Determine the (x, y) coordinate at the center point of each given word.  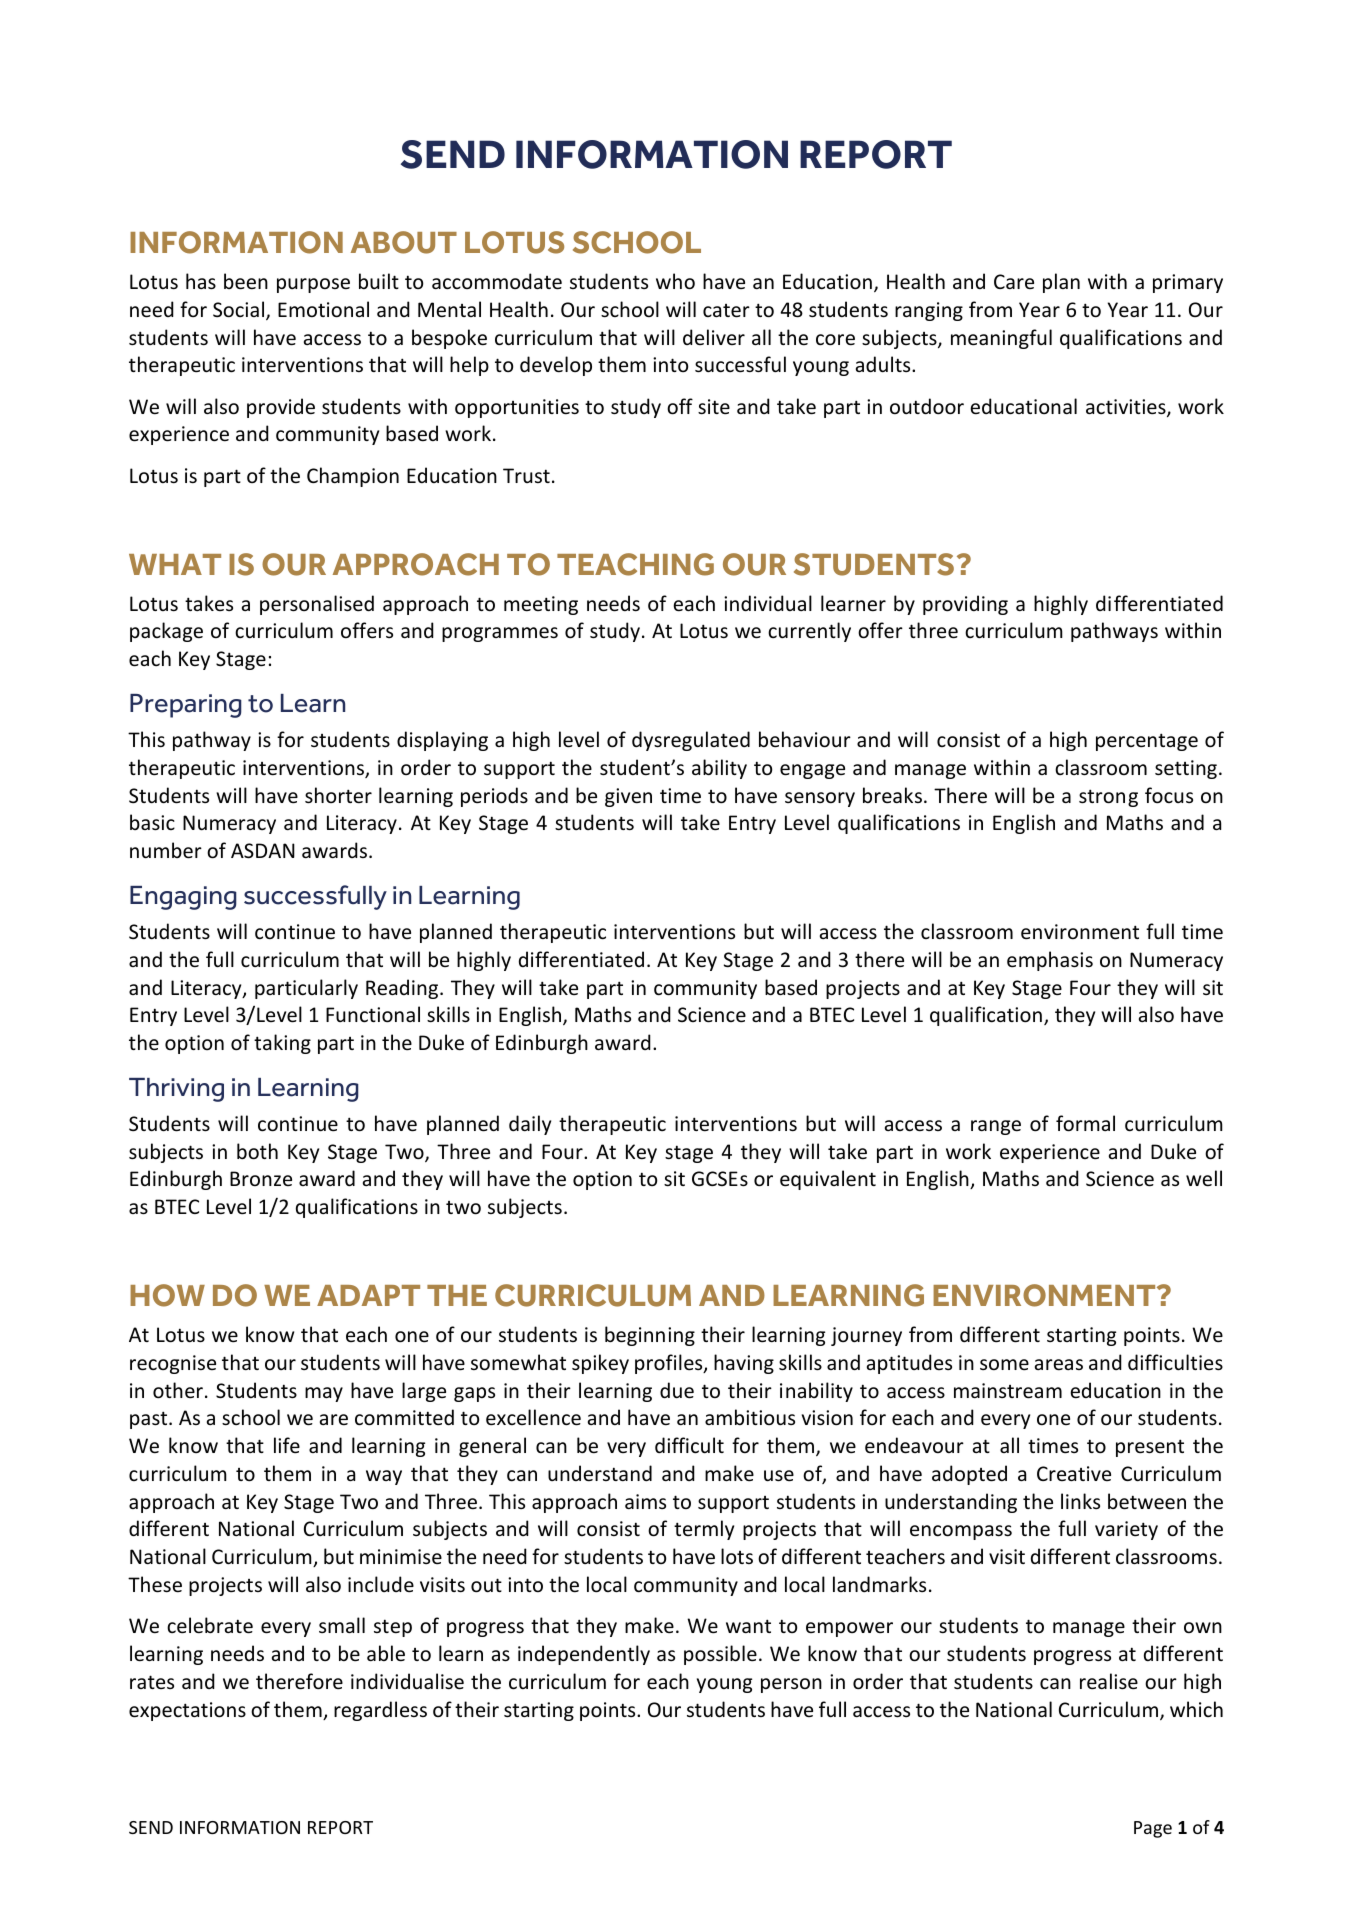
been (246, 281)
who (675, 281)
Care (1014, 281)
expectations (187, 1711)
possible (720, 1655)
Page (1153, 1829)
